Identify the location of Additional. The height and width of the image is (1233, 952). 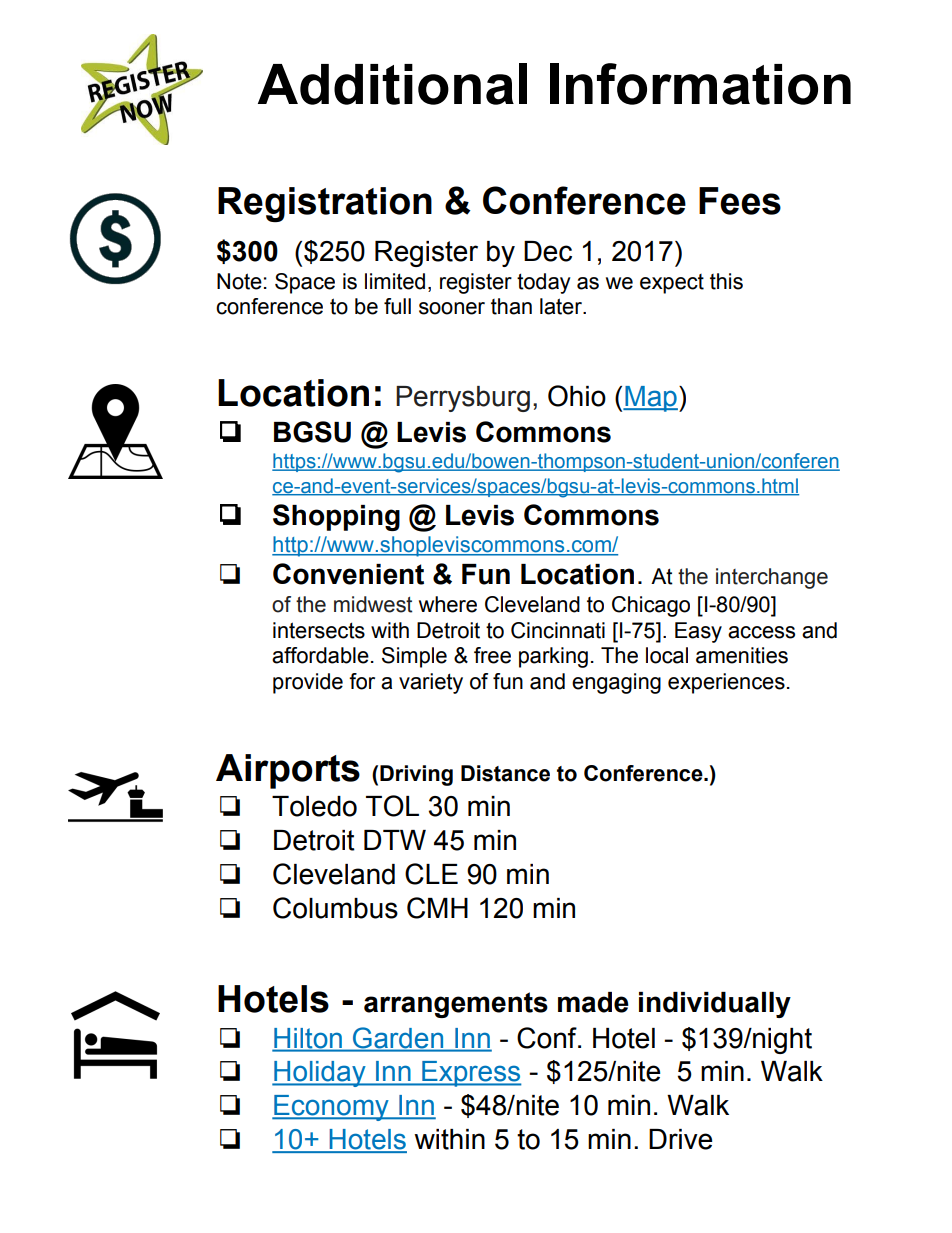
(392, 84).
